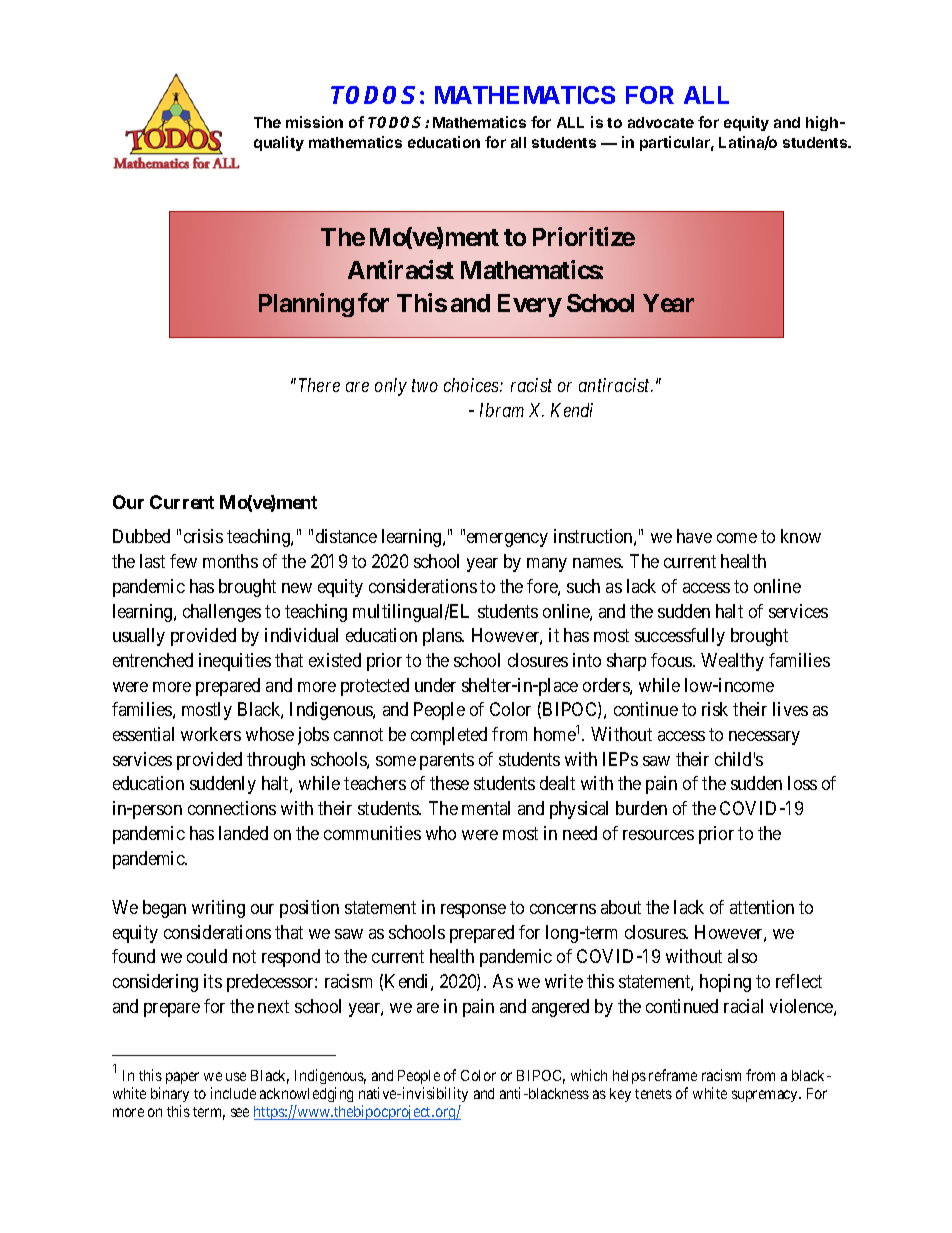  Describe the element at coordinates (203, 536) in the screenshot. I see `crisis` at that location.
